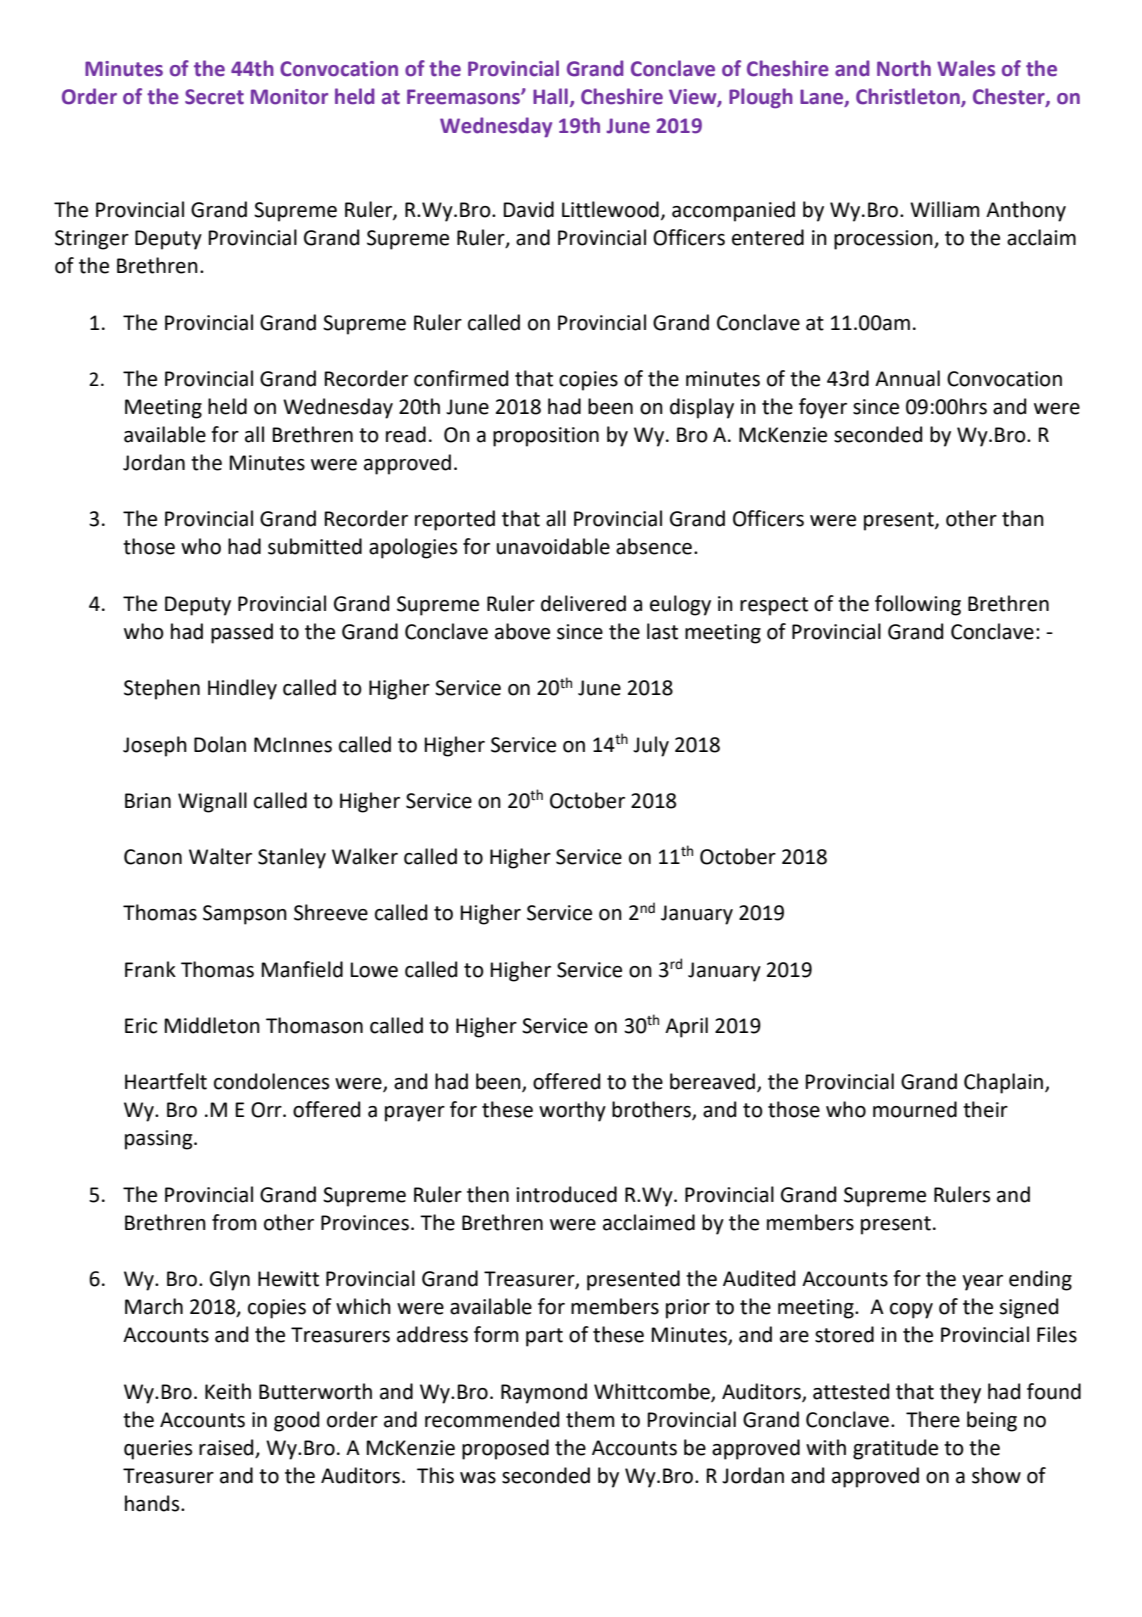 This image has width=1142, height=1617. Describe the element at coordinates (966, 68) in the image. I see `Wales` at that location.
